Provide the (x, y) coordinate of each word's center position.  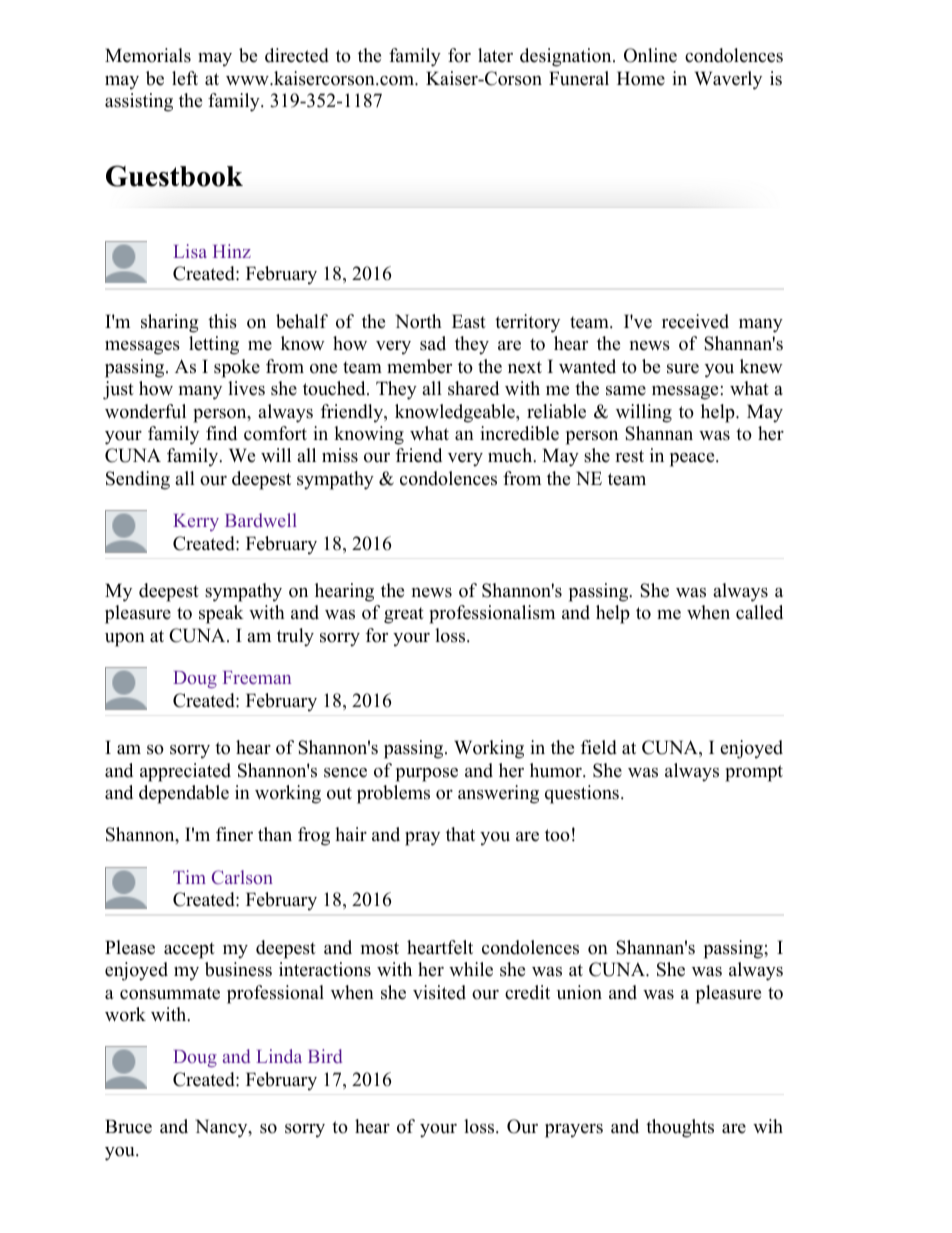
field (599, 747)
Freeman (257, 677)
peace (693, 460)
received (695, 321)
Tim (189, 877)
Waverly (728, 80)
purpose (427, 775)
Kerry (196, 522)
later (495, 55)
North (418, 321)
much (511, 455)
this (222, 321)
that (460, 834)
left (185, 78)
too (557, 835)
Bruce (128, 1126)
